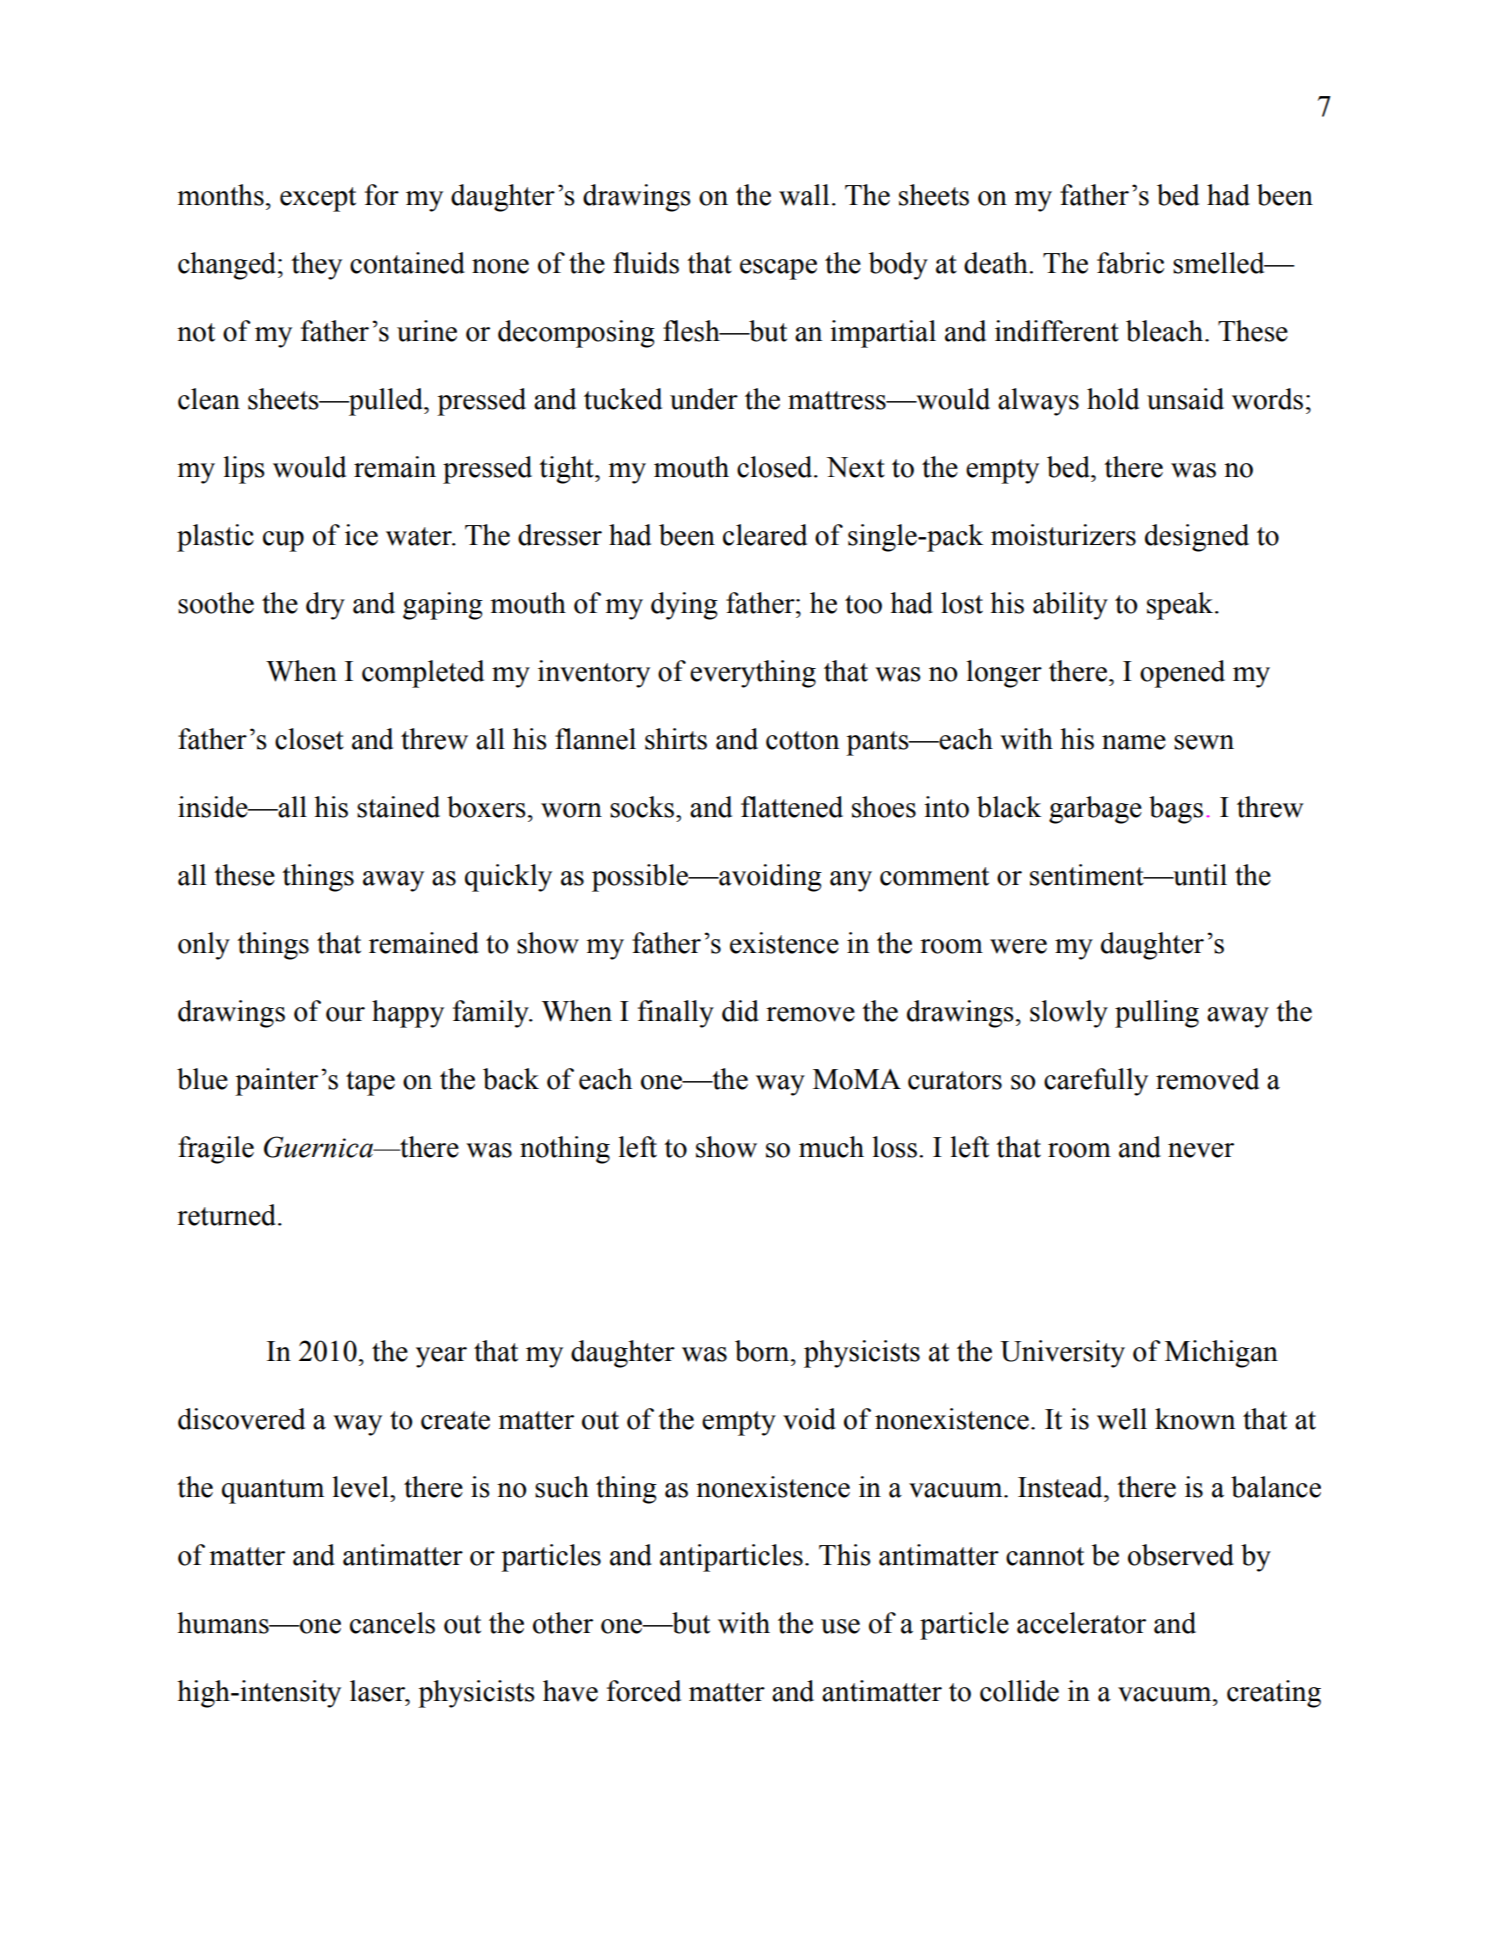 Image resolution: width=1509 pixels, height=1952 pixels. Describe the element at coordinates (325, 606) in the screenshot. I see `dry` at that location.
